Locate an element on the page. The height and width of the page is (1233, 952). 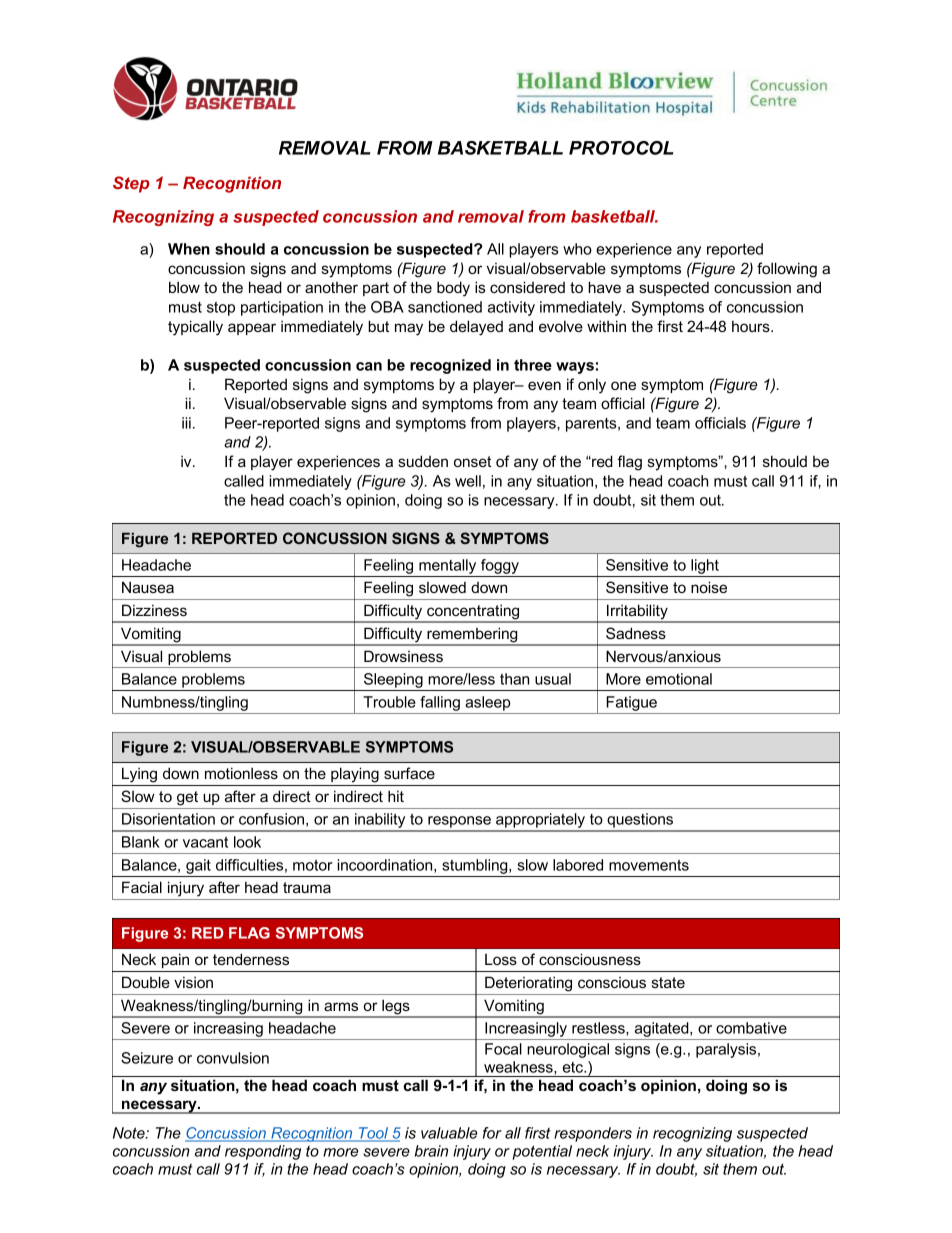
Note is located at coordinates (130, 1133).
